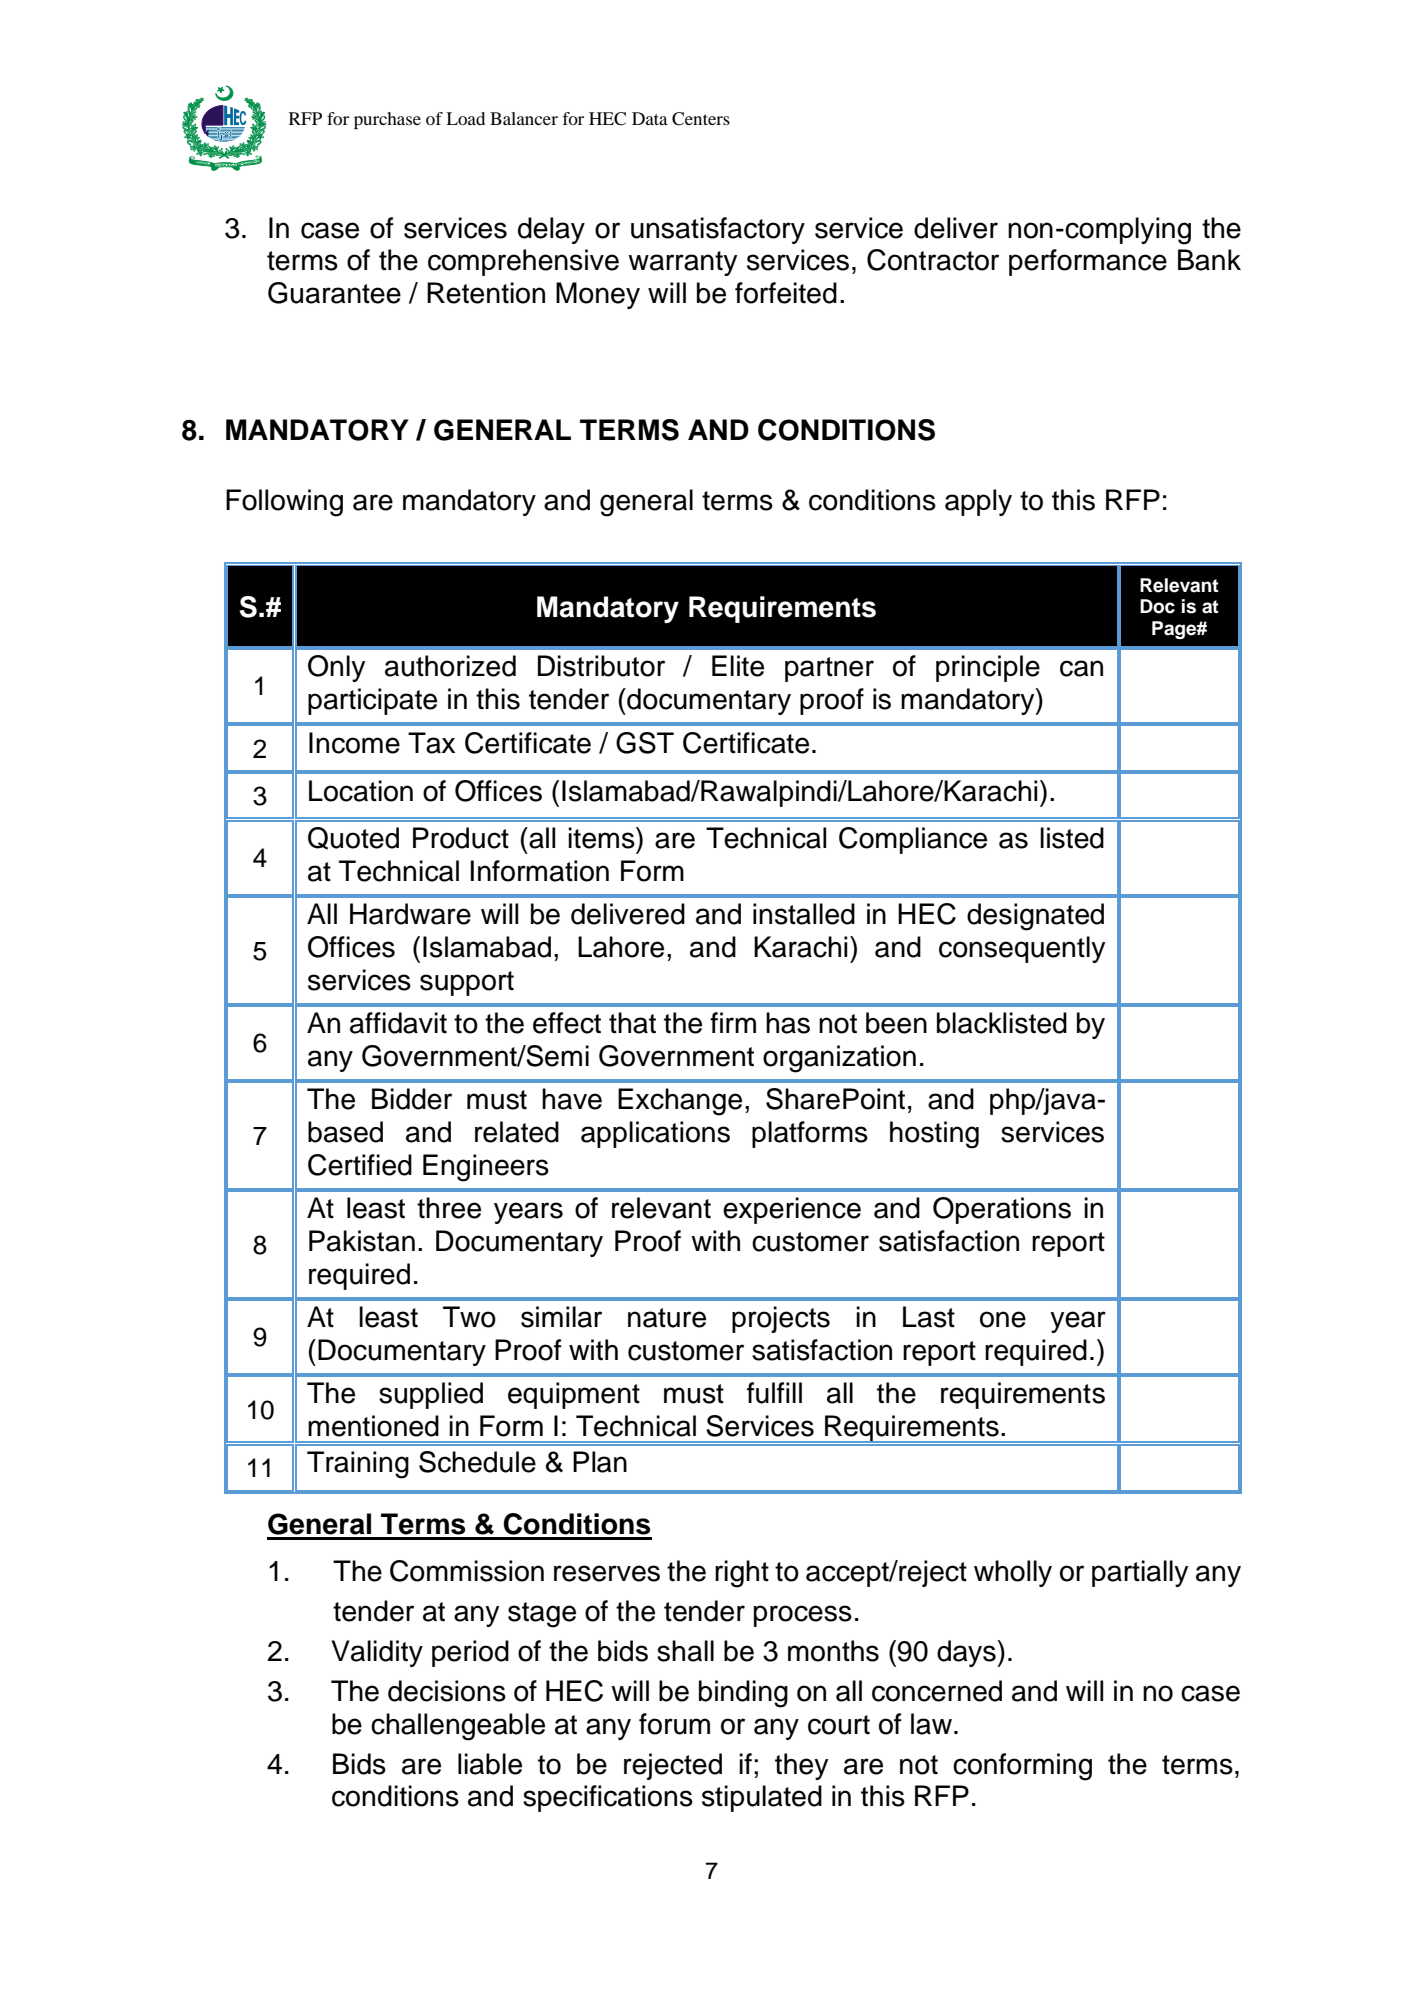 This screenshot has width=1412, height=1997. I want to click on decisions, so click(447, 1691).
